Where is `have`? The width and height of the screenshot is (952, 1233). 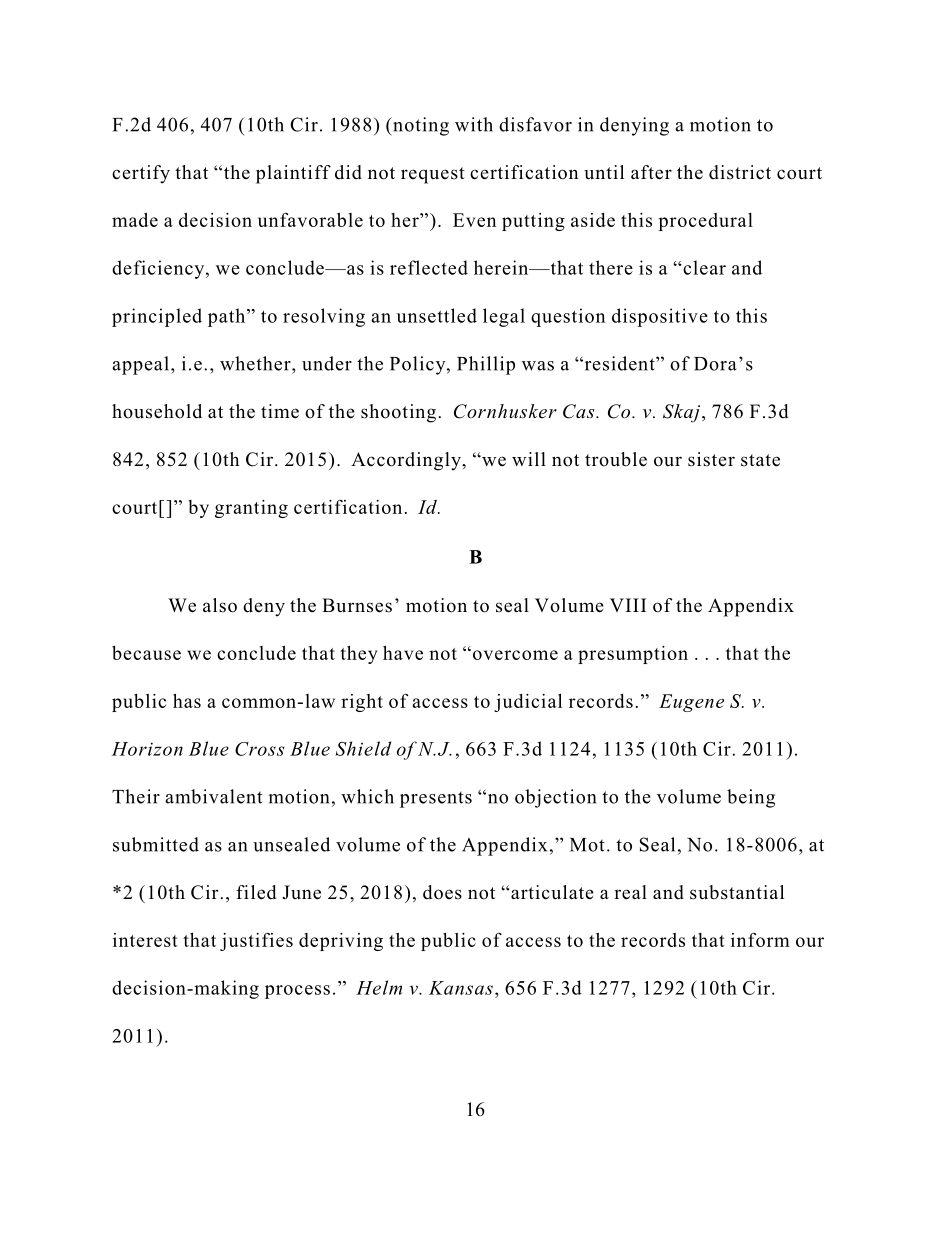
have is located at coordinates (403, 653).
